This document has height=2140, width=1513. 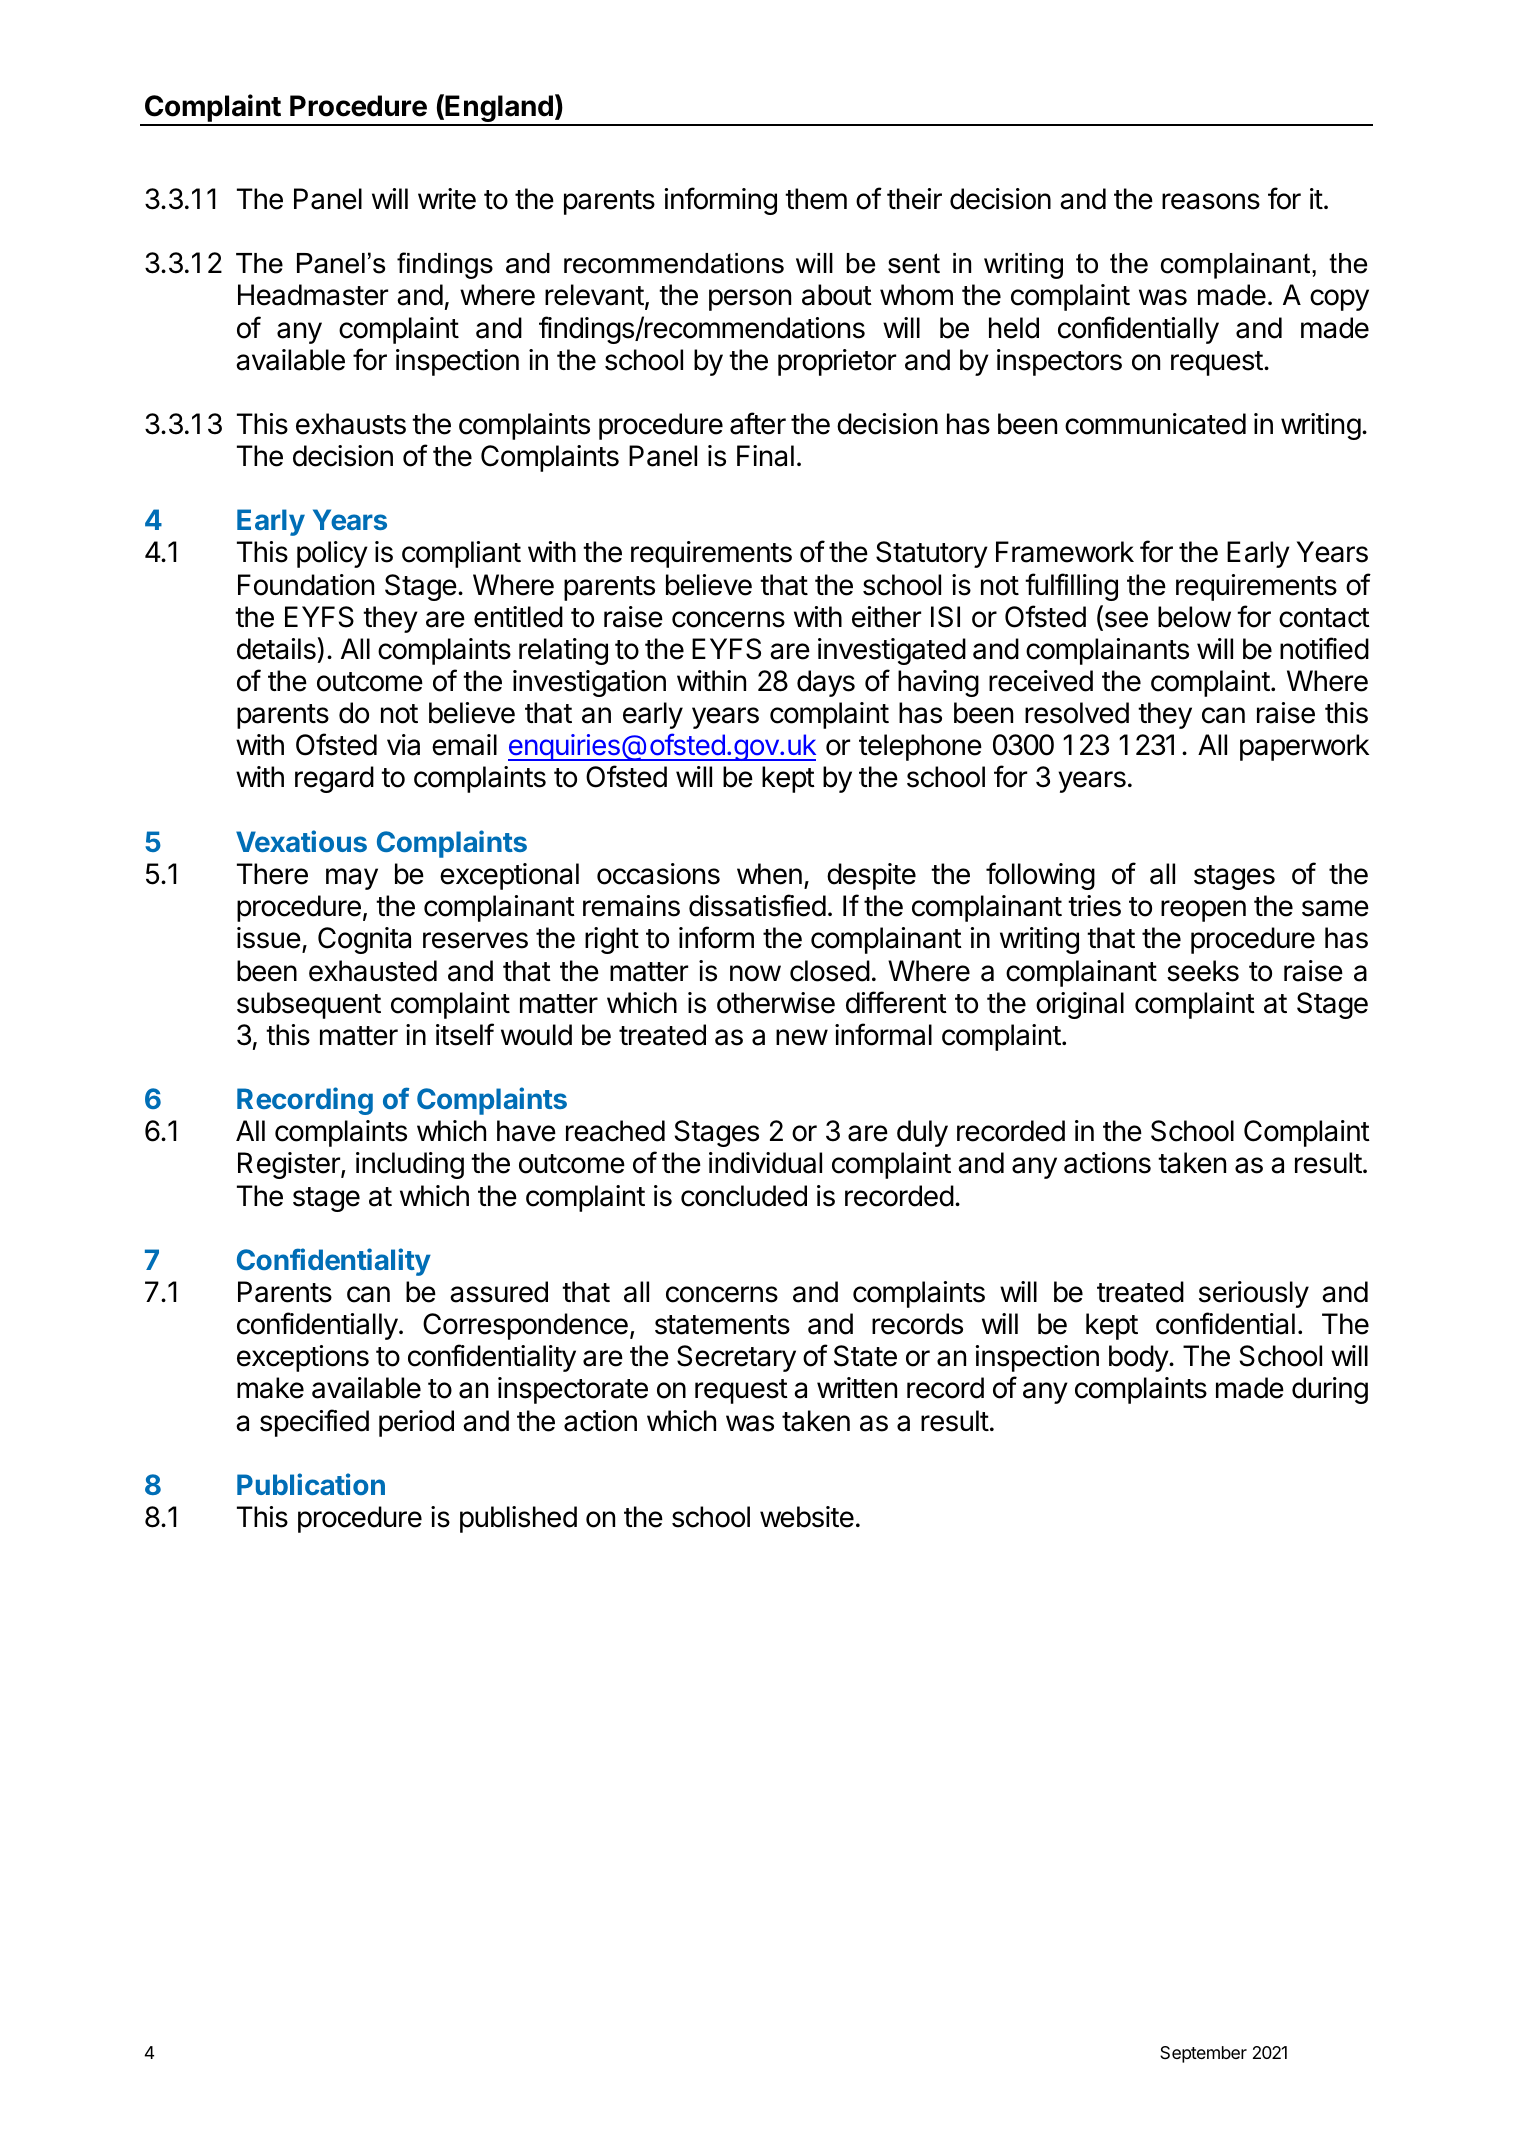 What do you see at coordinates (447, 199) in the document?
I see `write` at bounding box center [447, 199].
